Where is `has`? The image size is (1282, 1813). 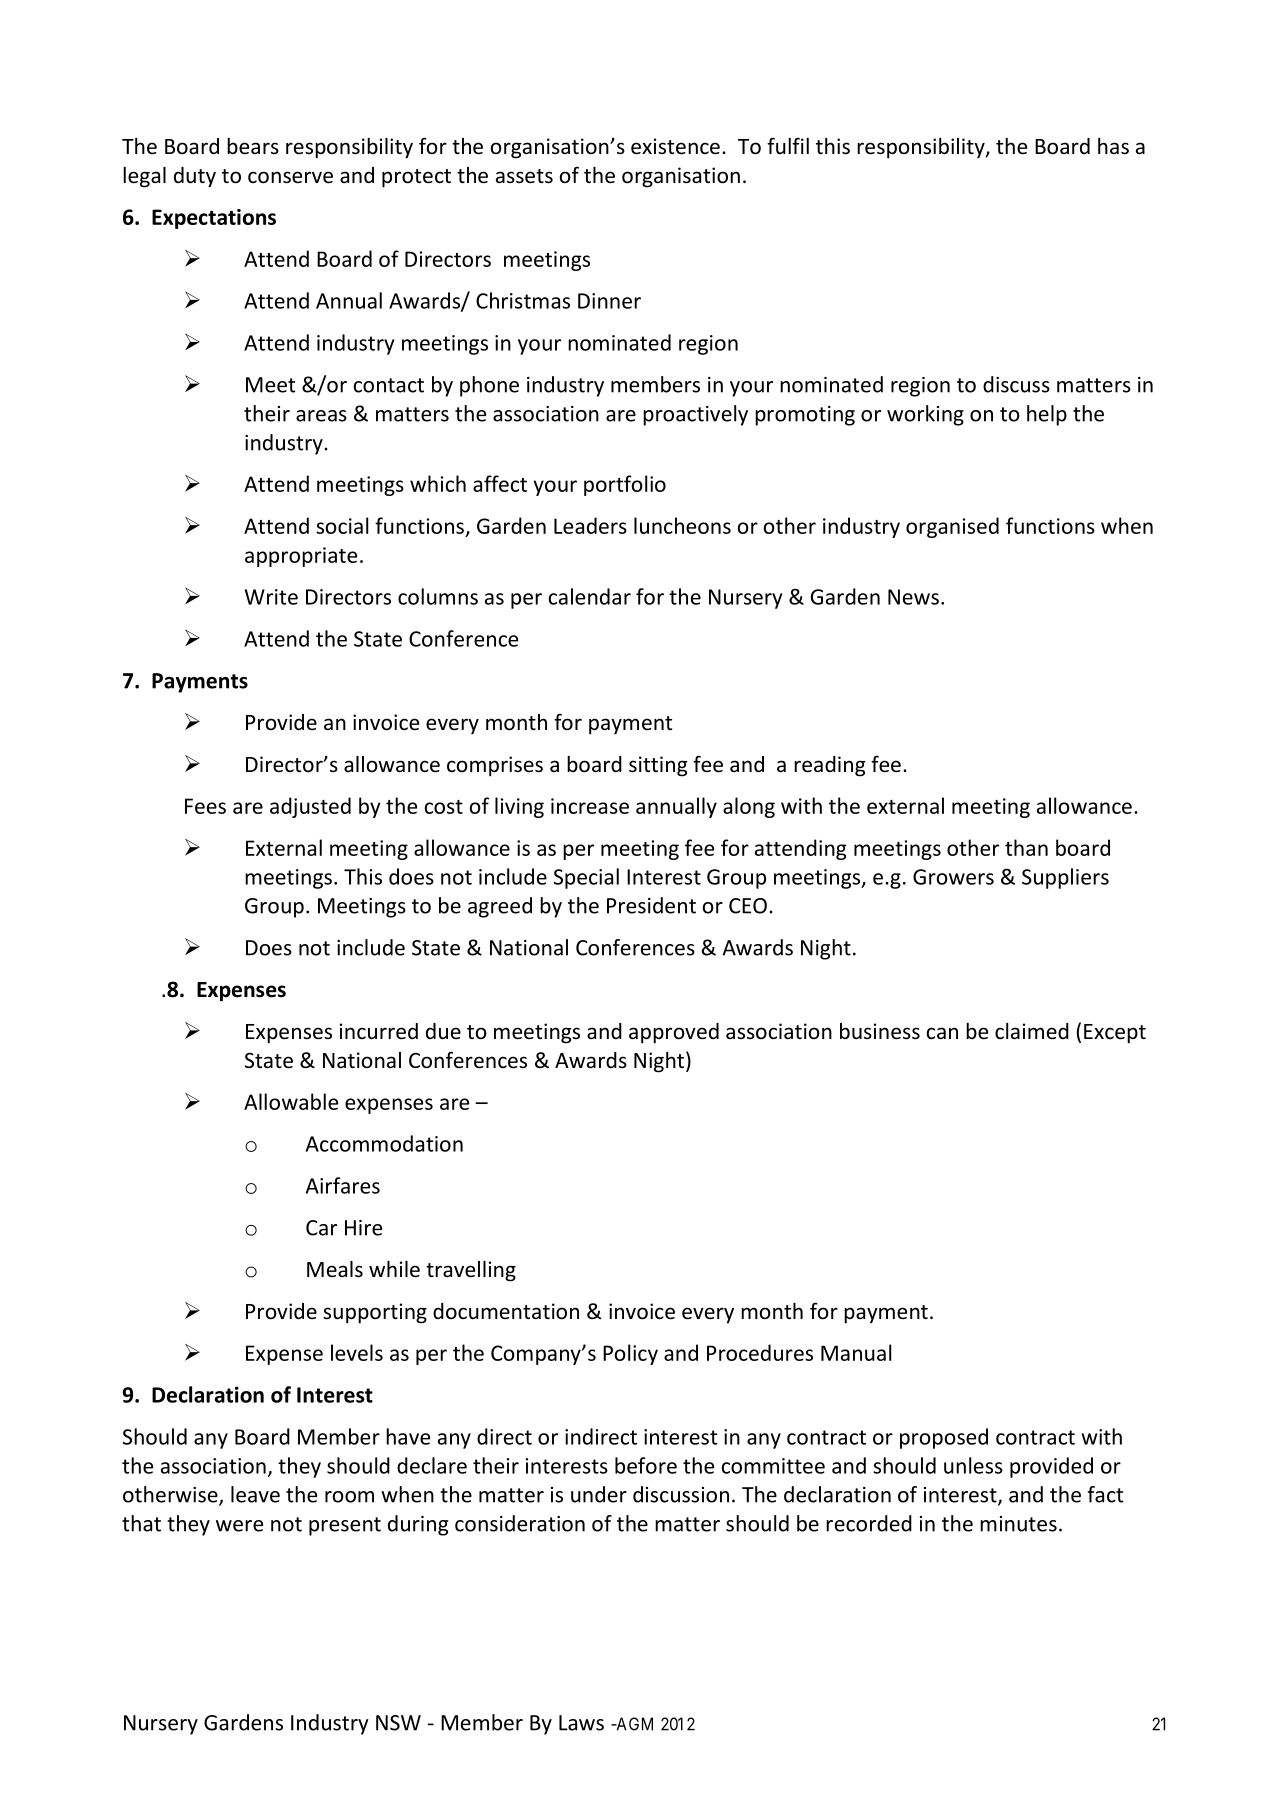
has is located at coordinates (1113, 146).
